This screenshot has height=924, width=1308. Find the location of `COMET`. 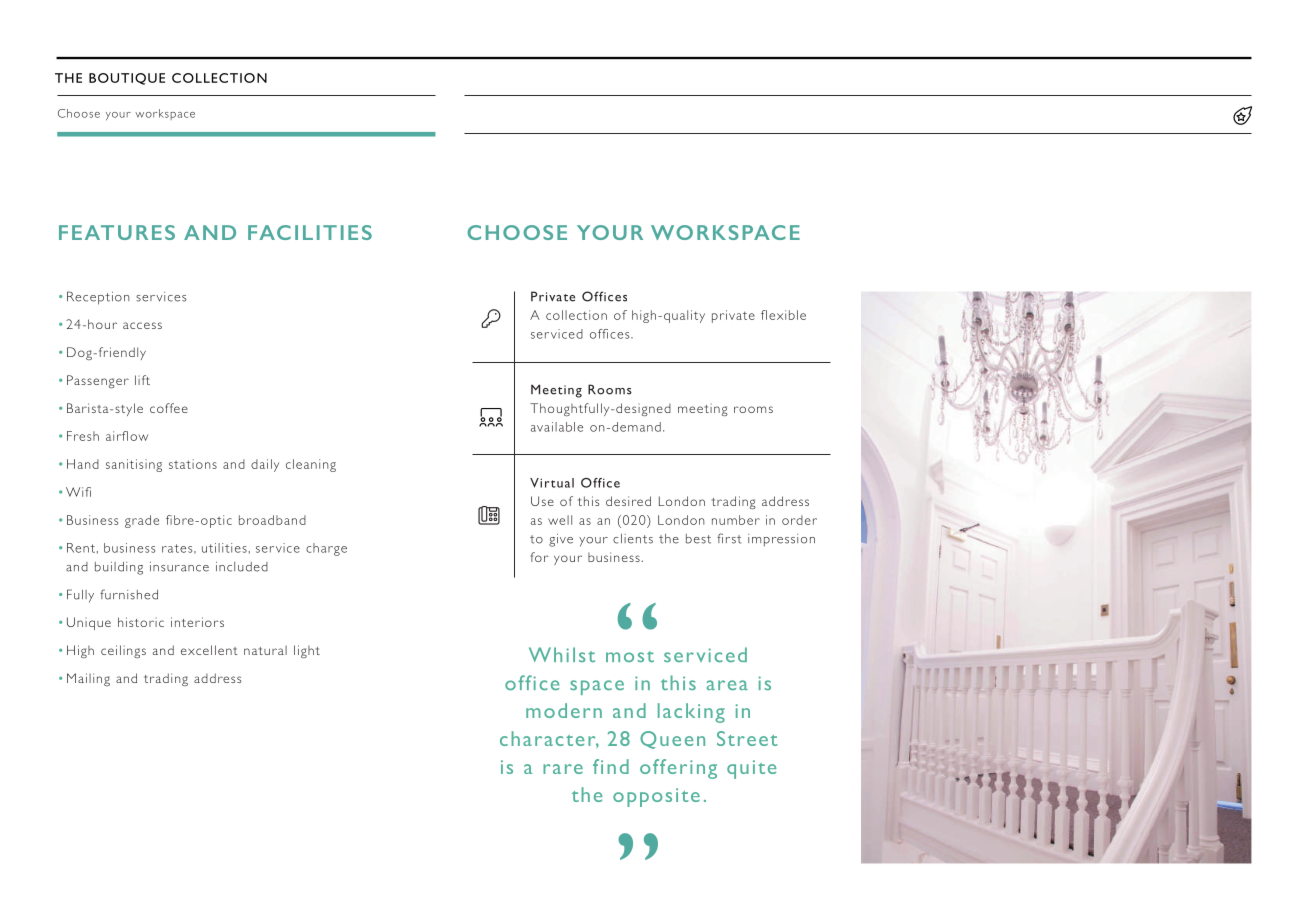

COMET is located at coordinates (1242, 115).
